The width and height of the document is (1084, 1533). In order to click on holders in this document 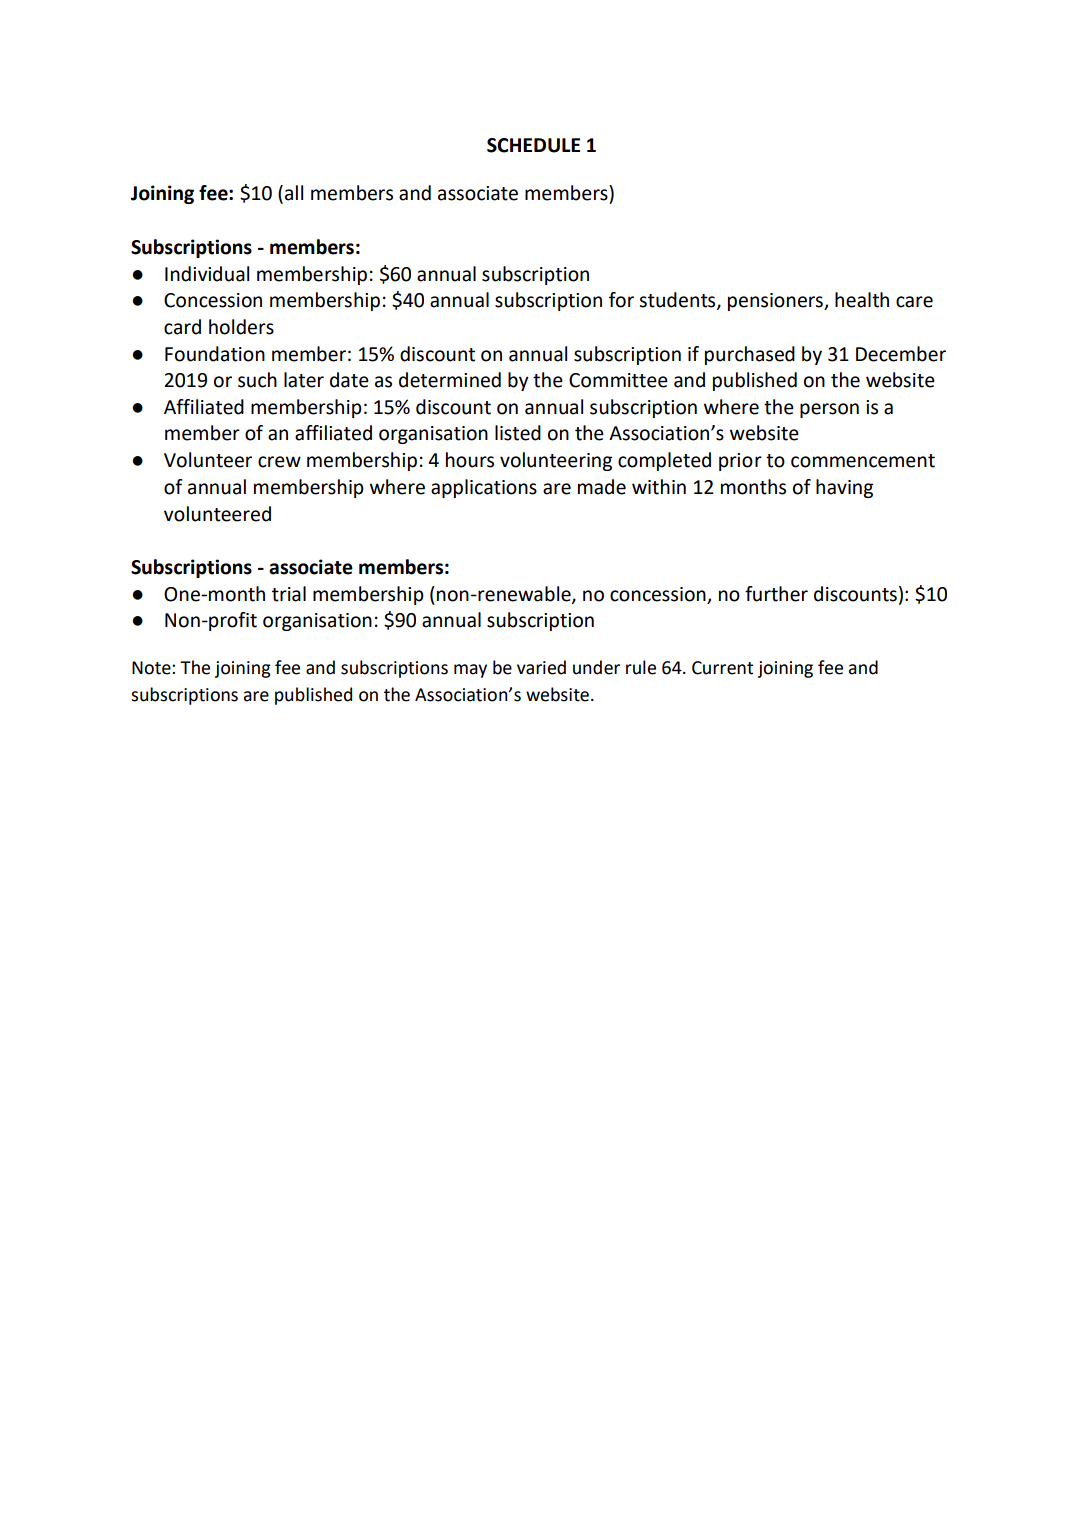, I will do `click(241, 327)`.
